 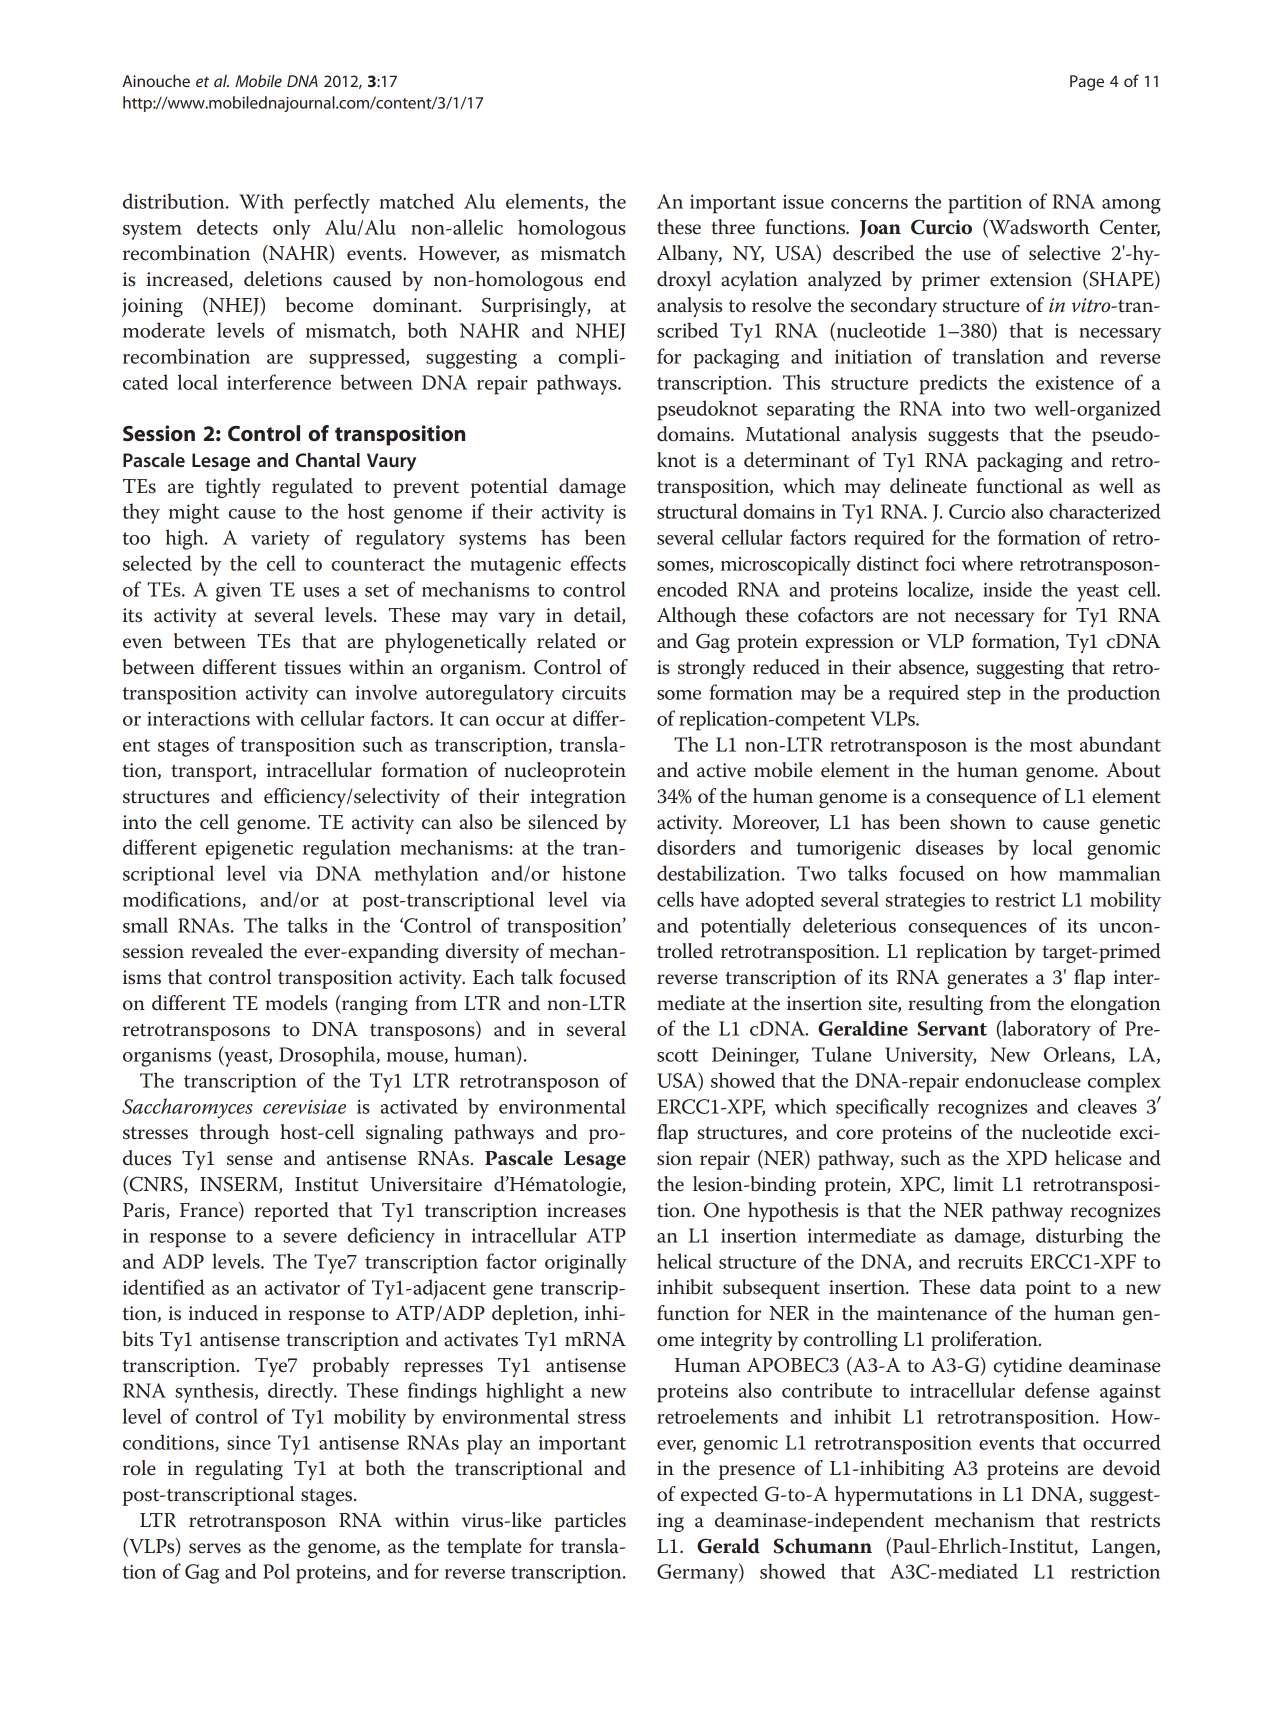 What do you see at coordinates (332, 203) in the page?
I see `perfectly` at bounding box center [332, 203].
